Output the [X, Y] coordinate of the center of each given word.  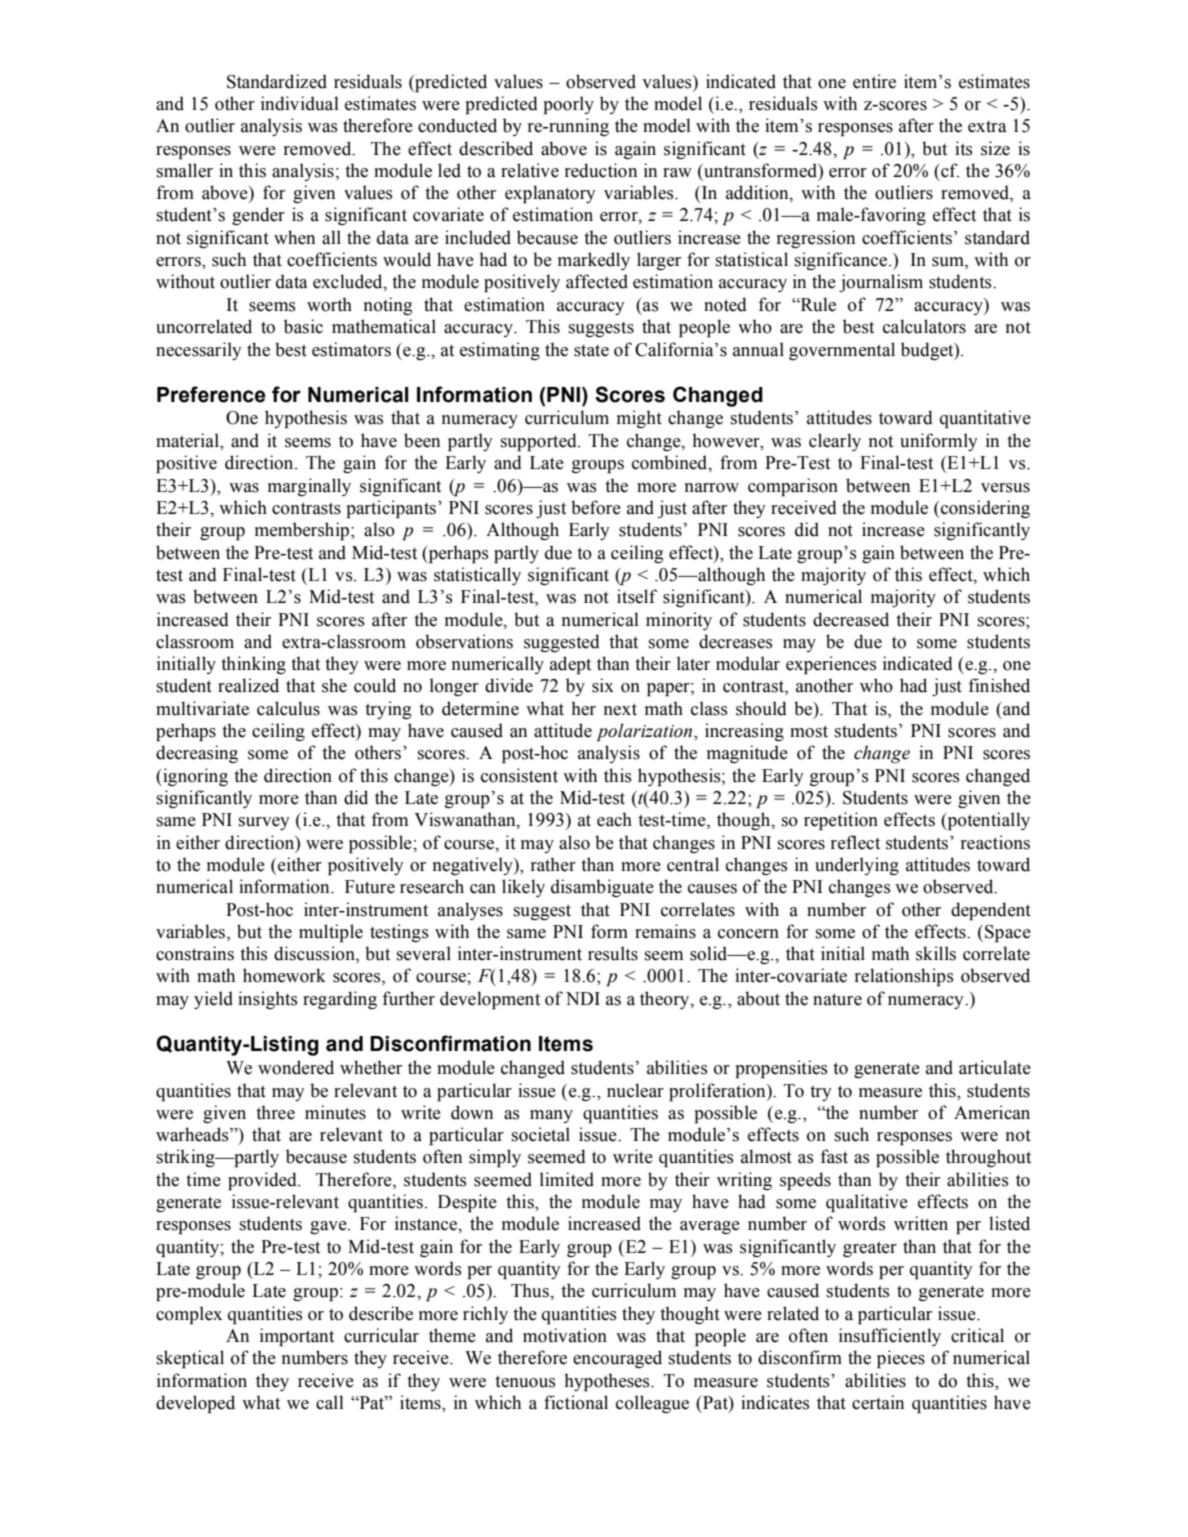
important [297, 1337]
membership [303, 531]
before [596, 507]
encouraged [617, 1359]
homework [284, 975]
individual [300, 103]
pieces [901, 1359]
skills [936, 953]
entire [874, 81]
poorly [569, 105]
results [613, 953]
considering [984, 509]
